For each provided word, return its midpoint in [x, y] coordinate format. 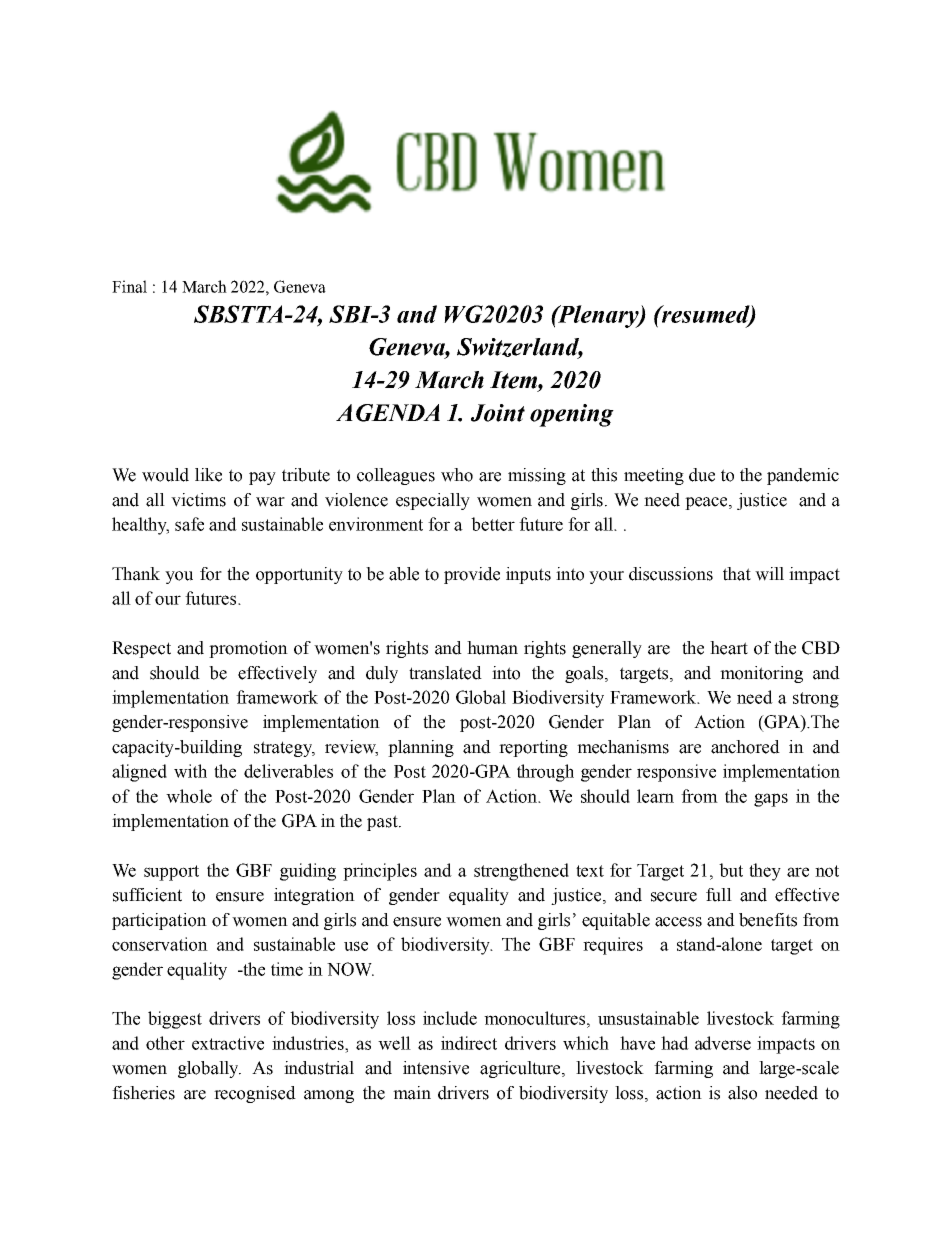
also [742, 1093]
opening [572, 415]
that [737, 574]
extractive [228, 1043]
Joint [498, 413]
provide [472, 575]
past [383, 823]
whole [189, 796]
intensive [436, 1068]
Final [129, 286]
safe [189, 524]
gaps [771, 800]
